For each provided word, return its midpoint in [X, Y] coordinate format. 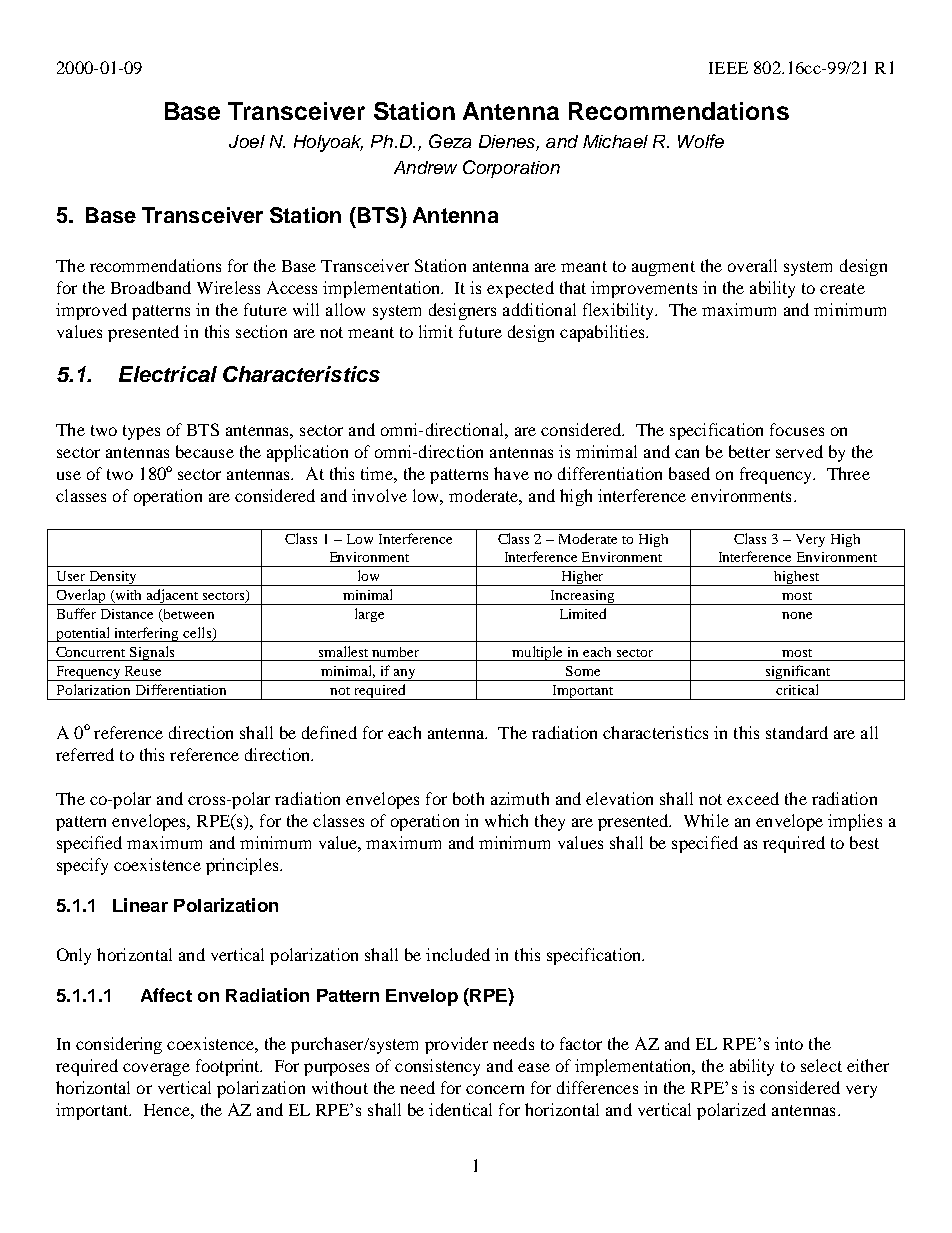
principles [243, 866]
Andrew [425, 167]
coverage [156, 1069]
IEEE [728, 68]
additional [539, 309]
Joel [247, 141]
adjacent [172, 597]
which [506, 820]
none [797, 615]
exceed [753, 798]
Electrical [168, 374]
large [369, 615]
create [842, 288]
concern [495, 1089]
